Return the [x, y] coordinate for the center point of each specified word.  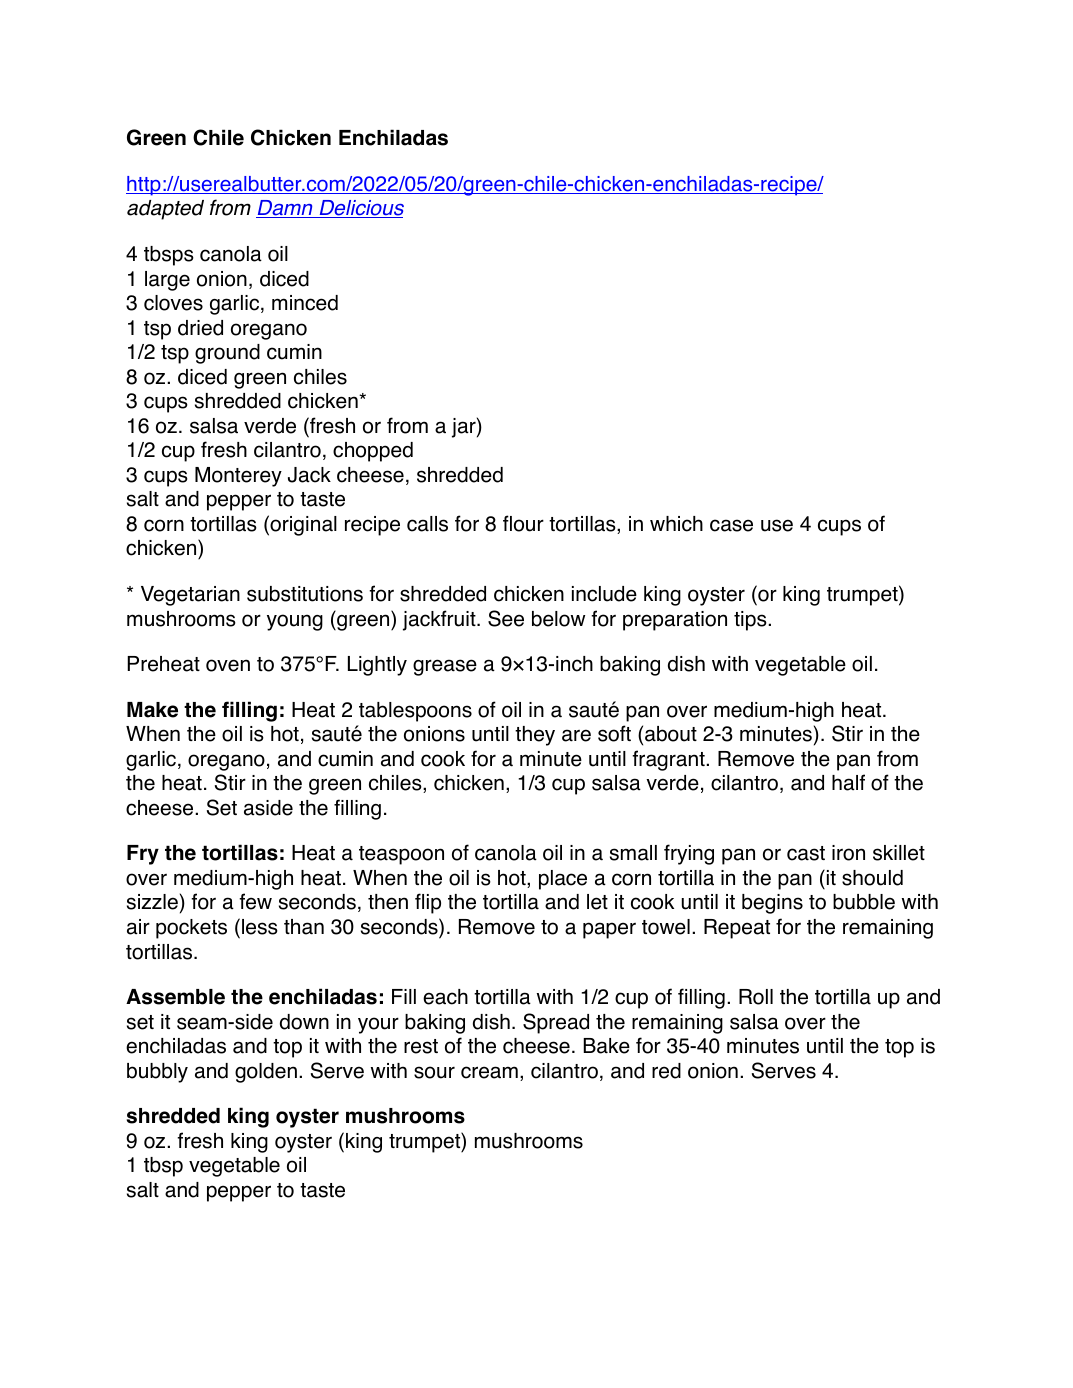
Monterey [238, 477]
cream [489, 1072]
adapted [165, 210]
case [731, 525]
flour [523, 523]
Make [152, 710]
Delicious [360, 209]
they [535, 736]
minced [305, 303]
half [848, 782]
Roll [756, 997]
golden [266, 1073]
